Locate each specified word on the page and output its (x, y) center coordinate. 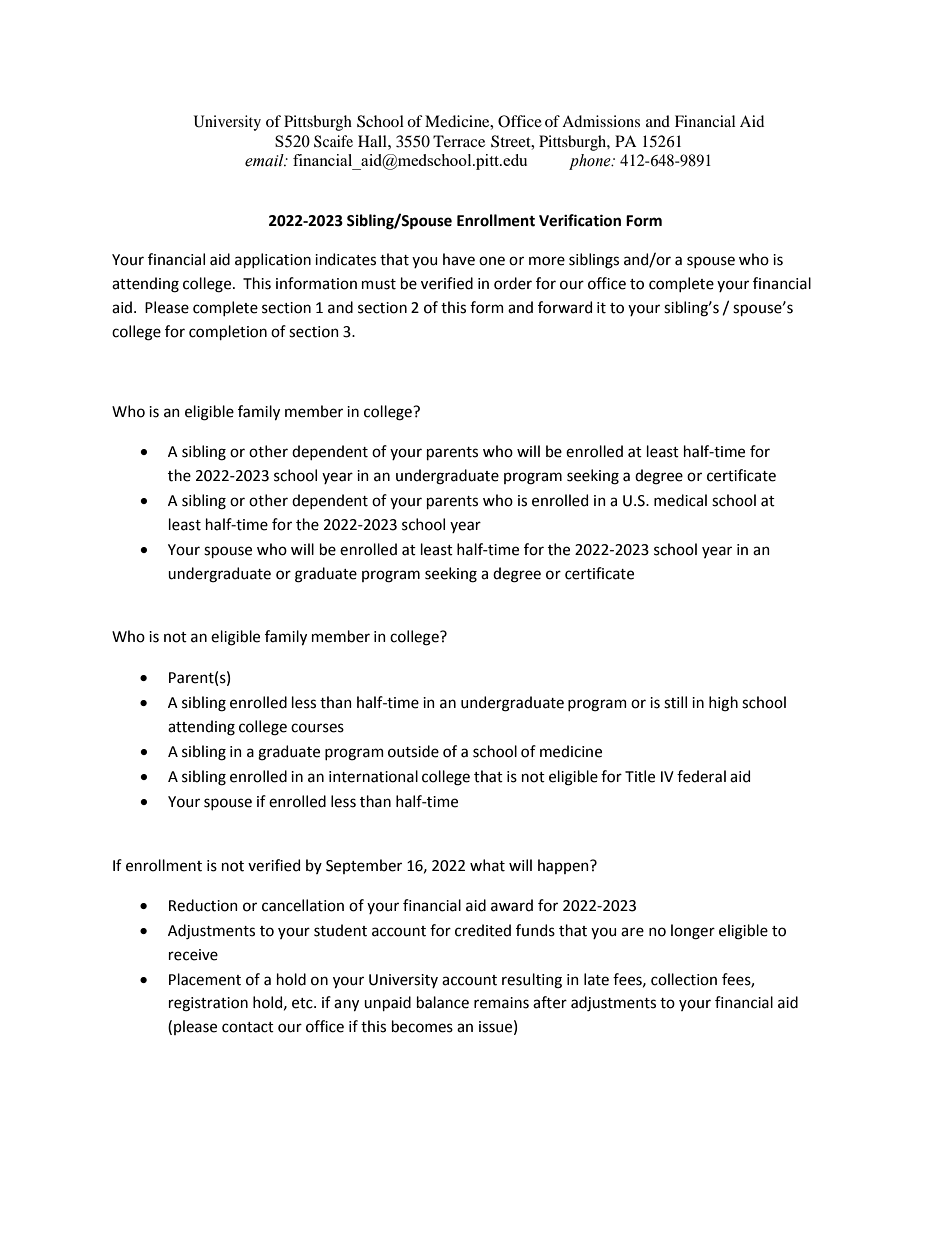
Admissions (601, 121)
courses (317, 728)
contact (248, 1027)
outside (413, 751)
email (265, 160)
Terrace (459, 141)
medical (680, 500)
